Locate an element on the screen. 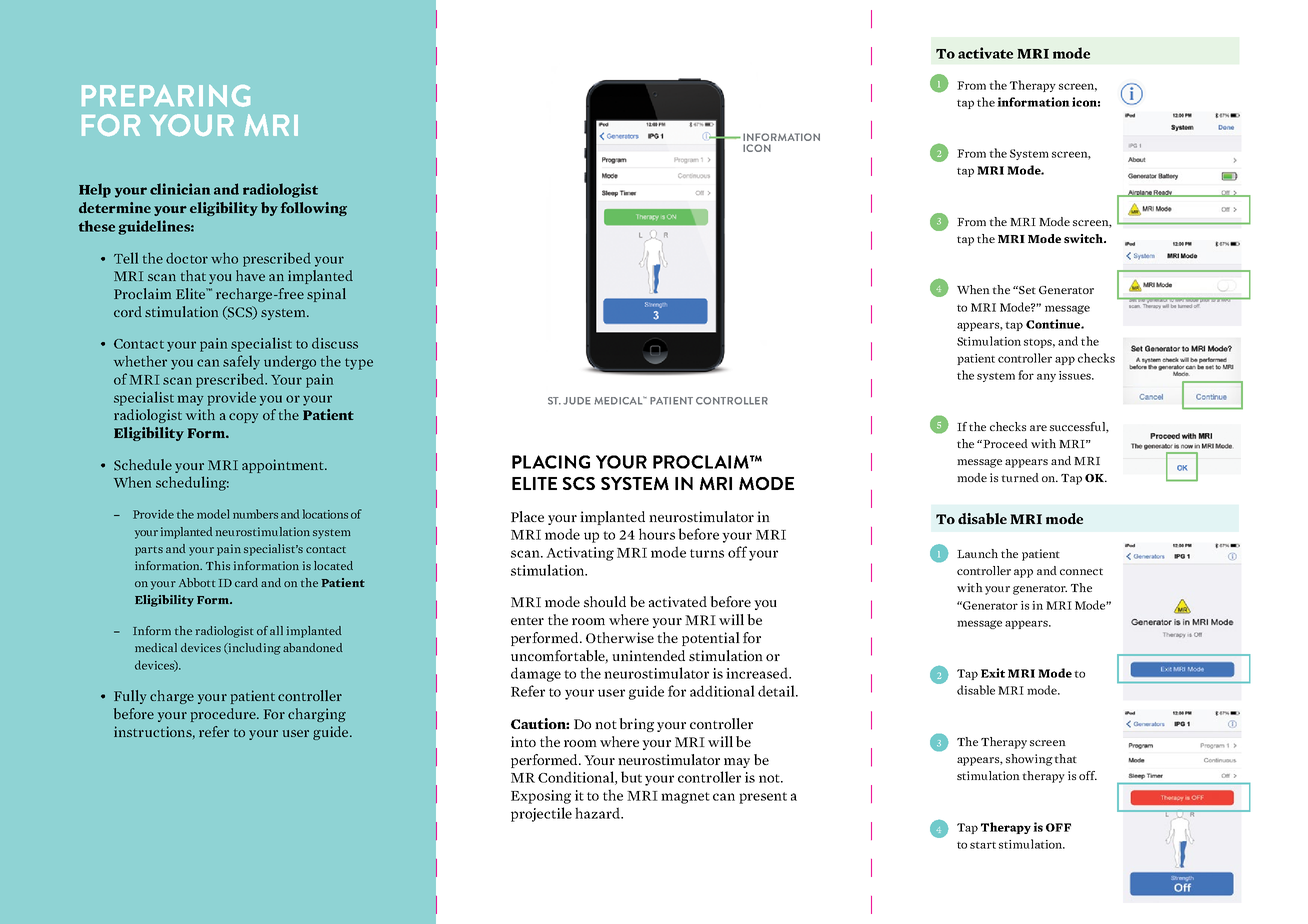 The height and width of the screenshot is (924, 1308). PREPARING is located at coordinates (166, 96).
